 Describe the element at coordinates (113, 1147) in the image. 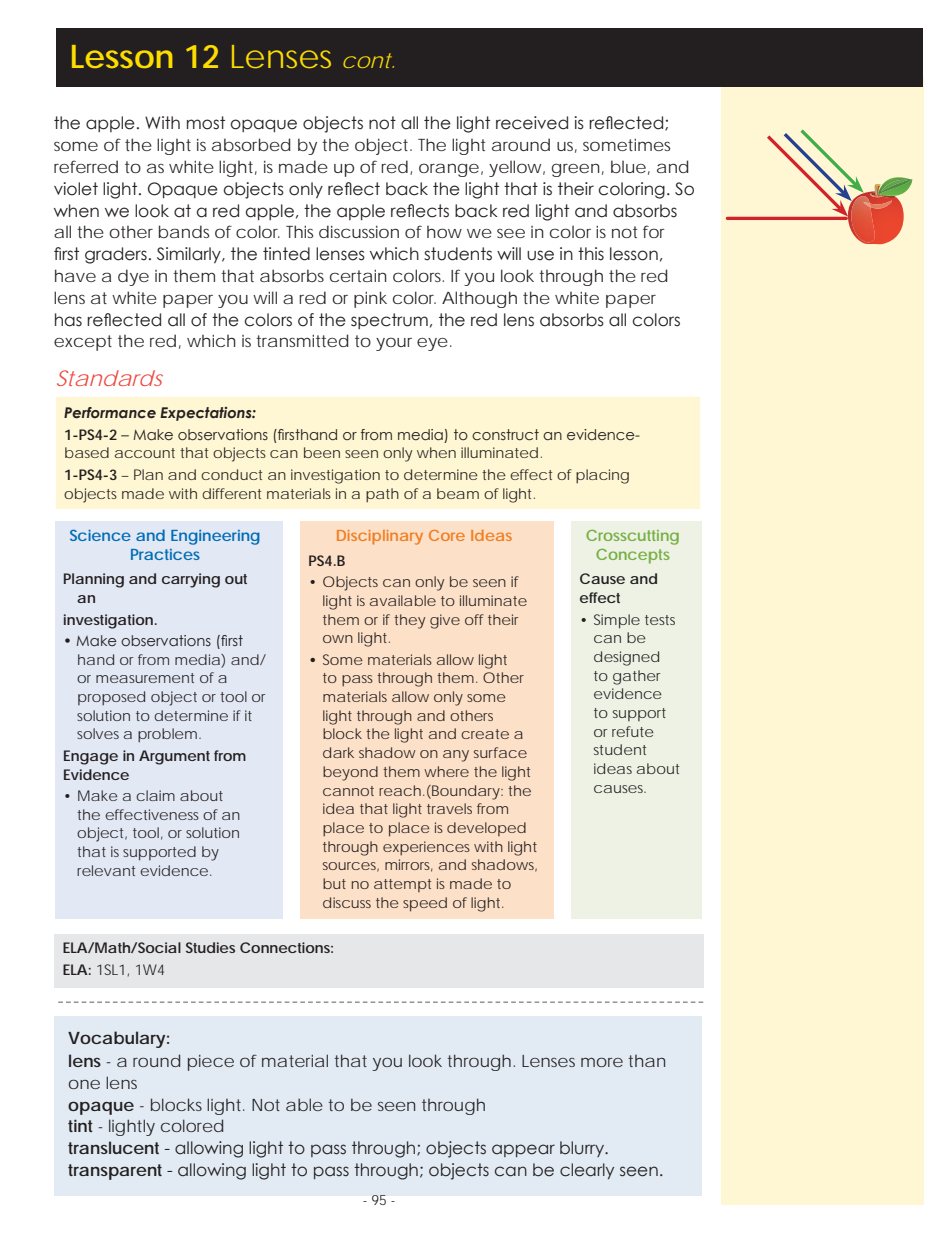

I see `translucent` at that location.
